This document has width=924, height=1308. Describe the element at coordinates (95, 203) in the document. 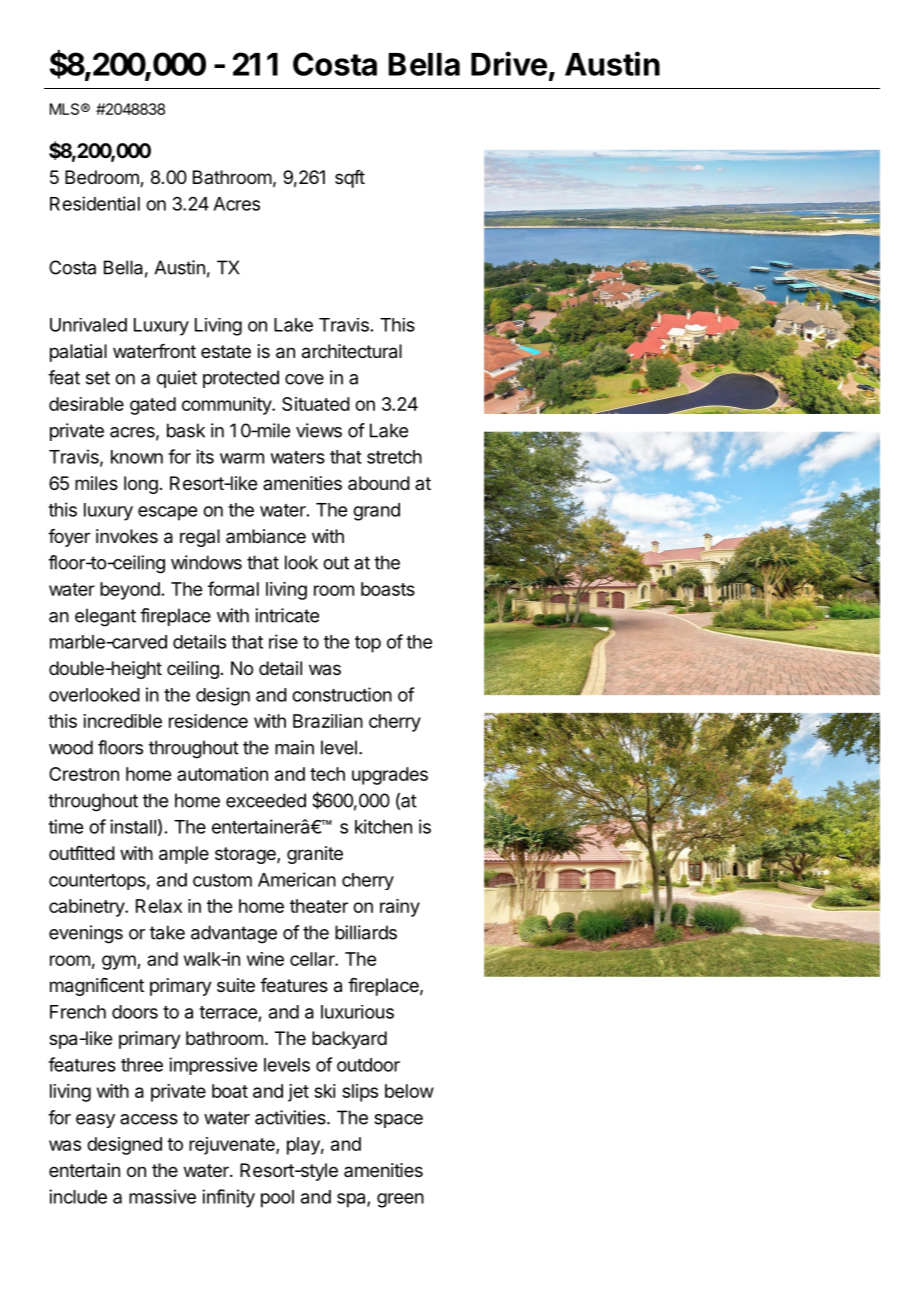

I see `Residential` at that location.
